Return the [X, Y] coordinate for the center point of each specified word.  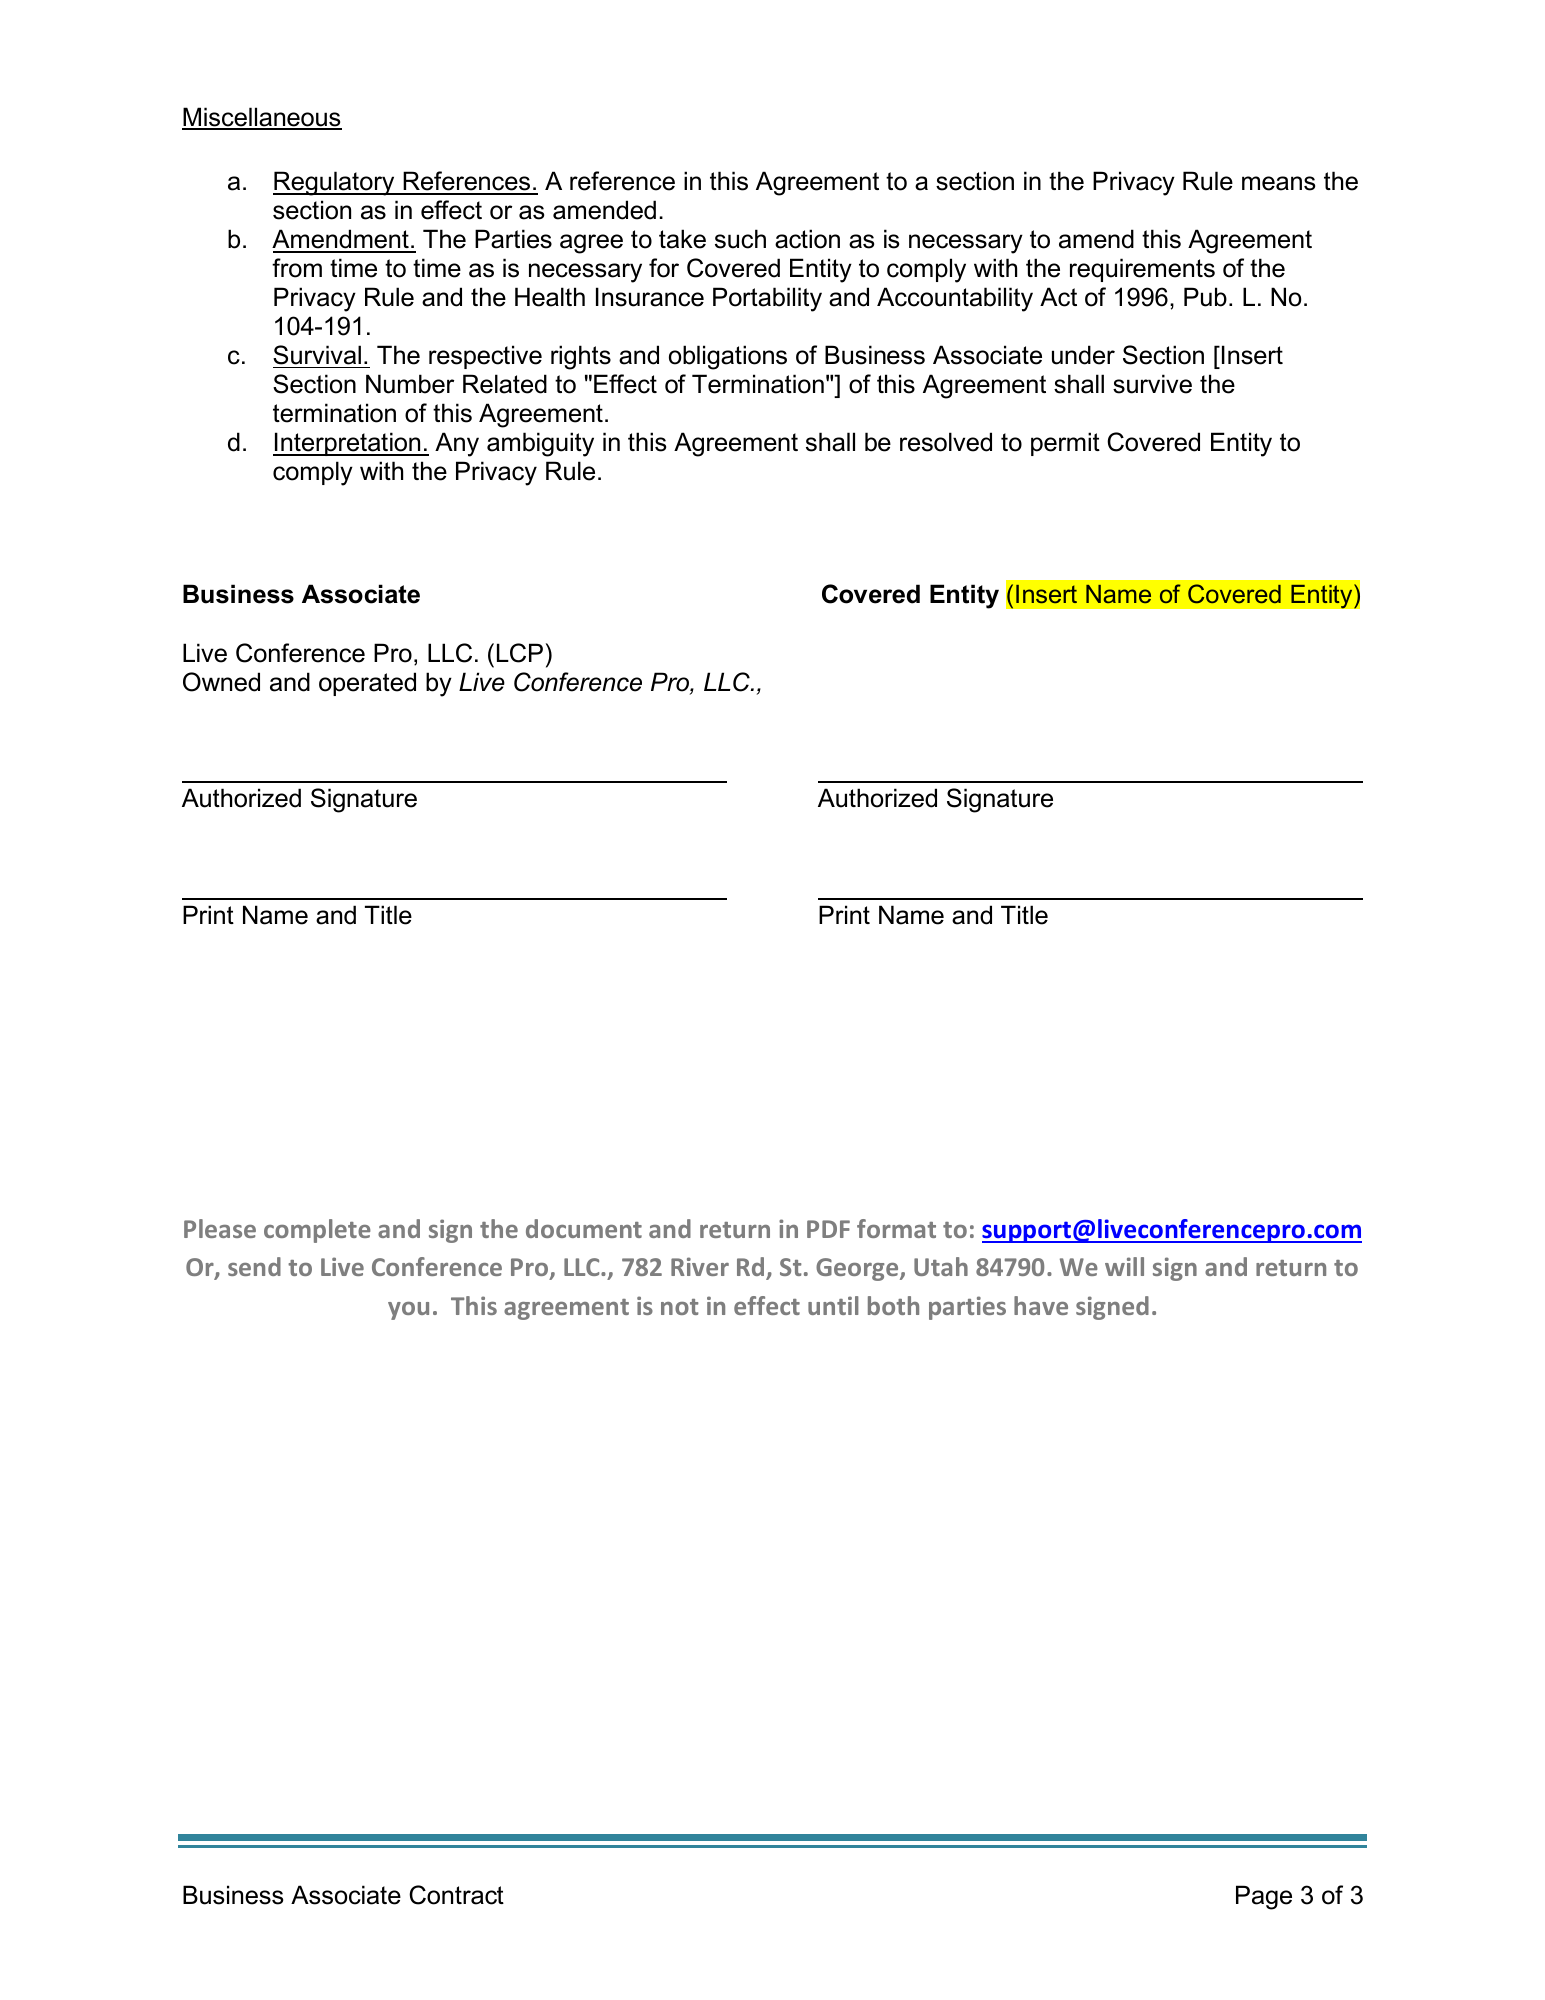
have [1041, 1305]
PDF [828, 1229]
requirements [1142, 270]
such [740, 239]
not [679, 1307]
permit [1065, 444]
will [1124, 1266]
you [408, 1311]
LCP [520, 653]
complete [317, 1231]
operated [367, 684]
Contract [456, 1895]
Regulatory [335, 183]
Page [1264, 1897]
